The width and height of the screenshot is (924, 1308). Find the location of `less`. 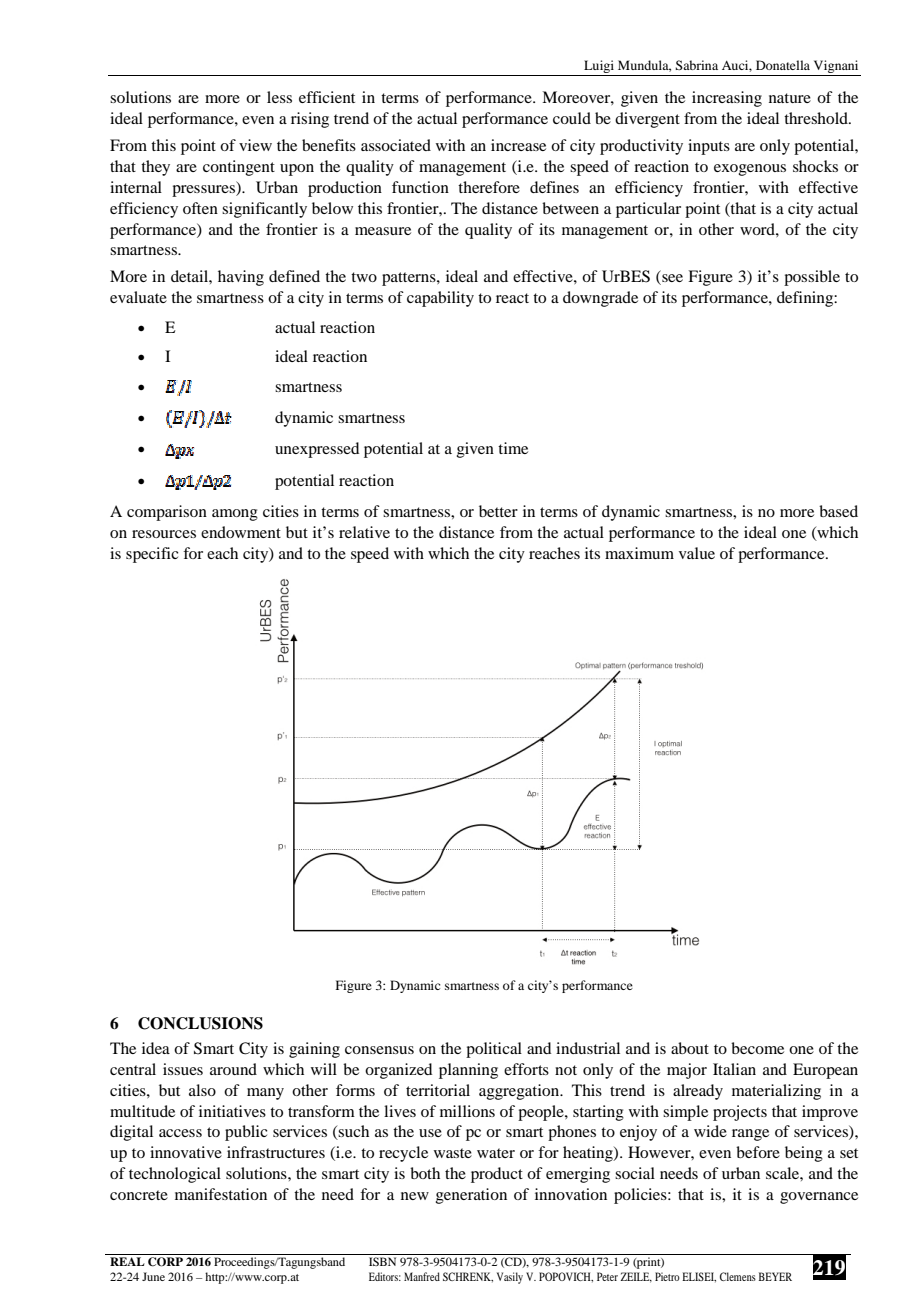

less is located at coordinates (279, 97).
